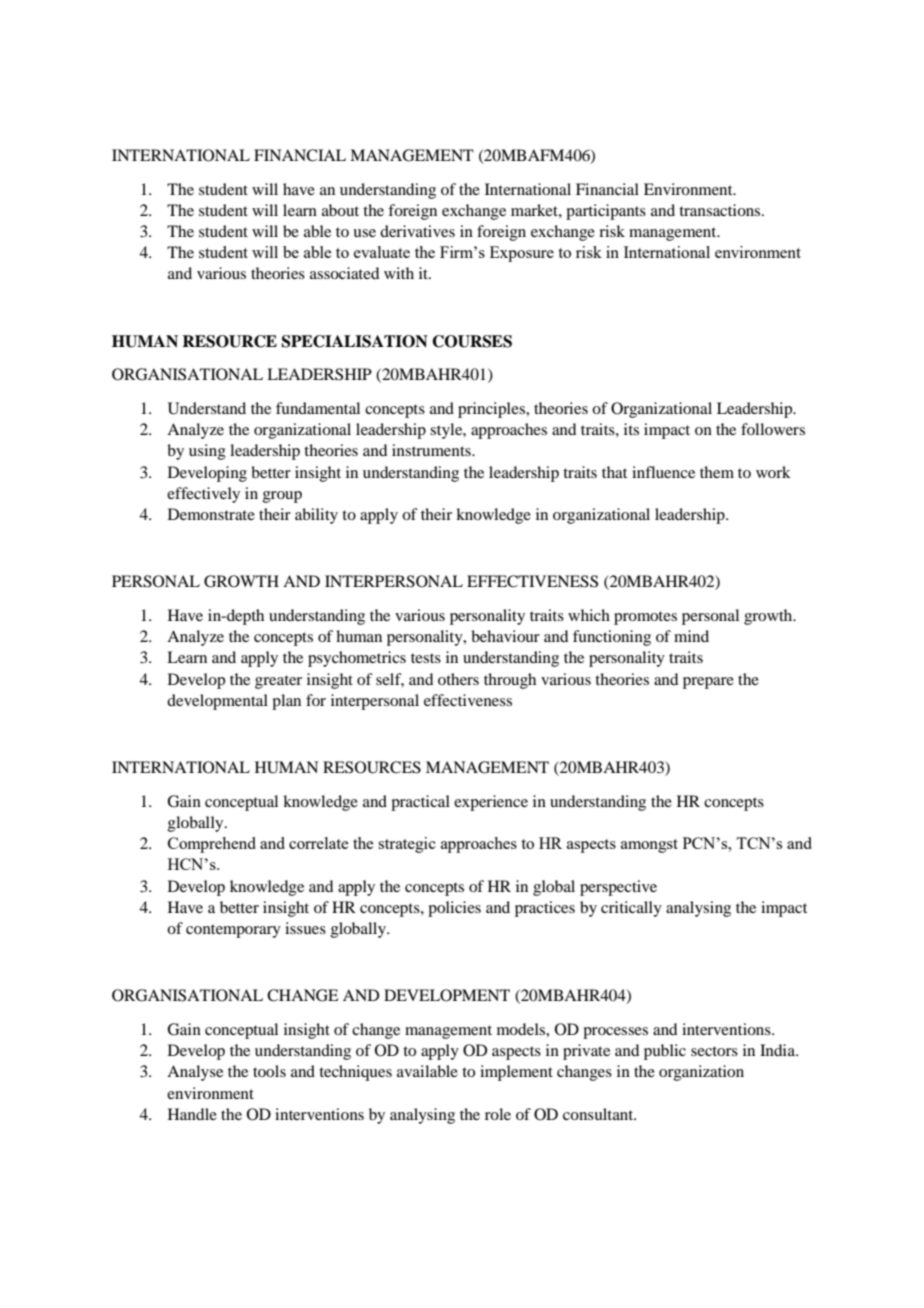 The image size is (924, 1308). I want to click on tools, so click(269, 1071).
